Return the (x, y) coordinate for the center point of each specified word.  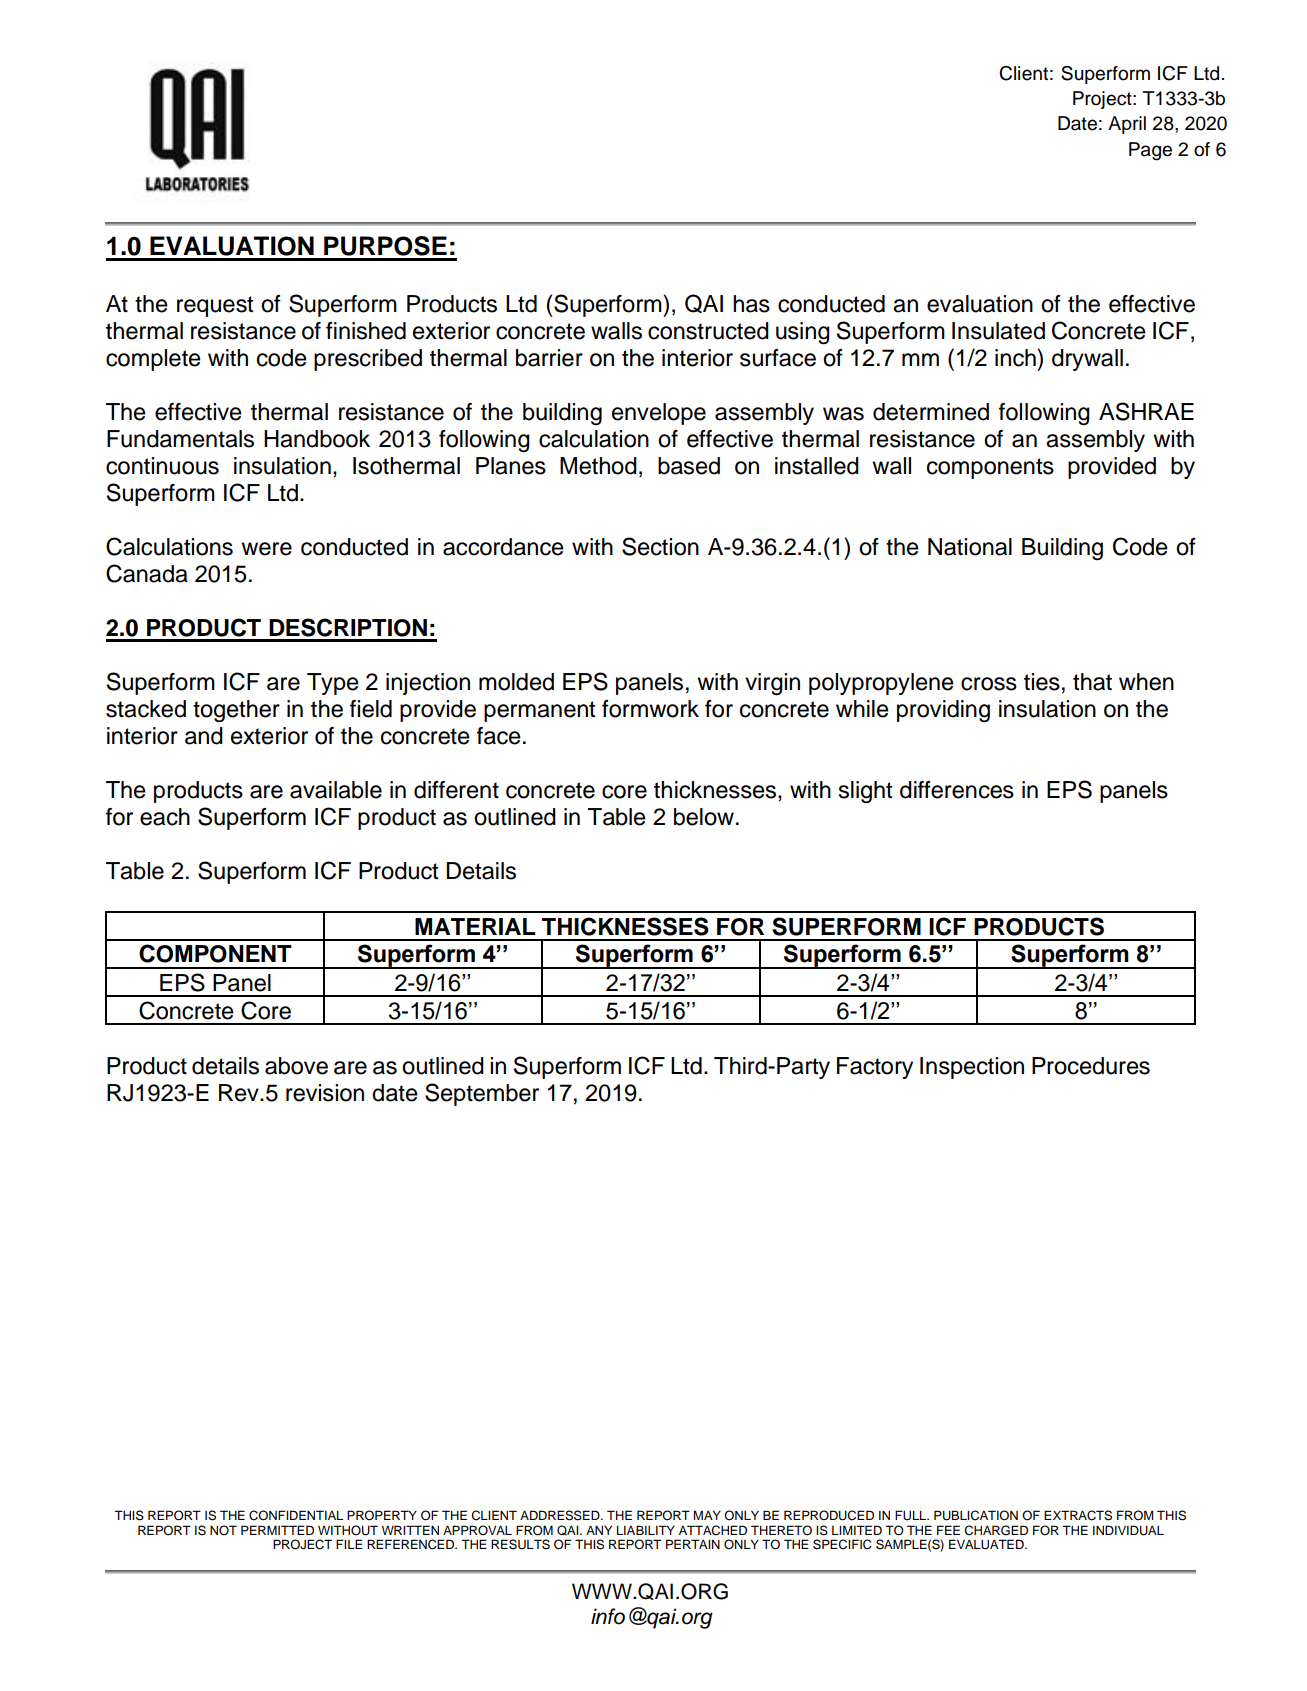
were (266, 549)
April (1127, 125)
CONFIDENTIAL (296, 1515)
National (970, 547)
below (704, 817)
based (689, 466)
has (751, 304)
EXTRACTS (1078, 1515)
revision (325, 1093)
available (336, 790)
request (215, 306)
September (482, 1094)
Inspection (972, 1068)
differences (957, 790)
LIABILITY (646, 1530)
